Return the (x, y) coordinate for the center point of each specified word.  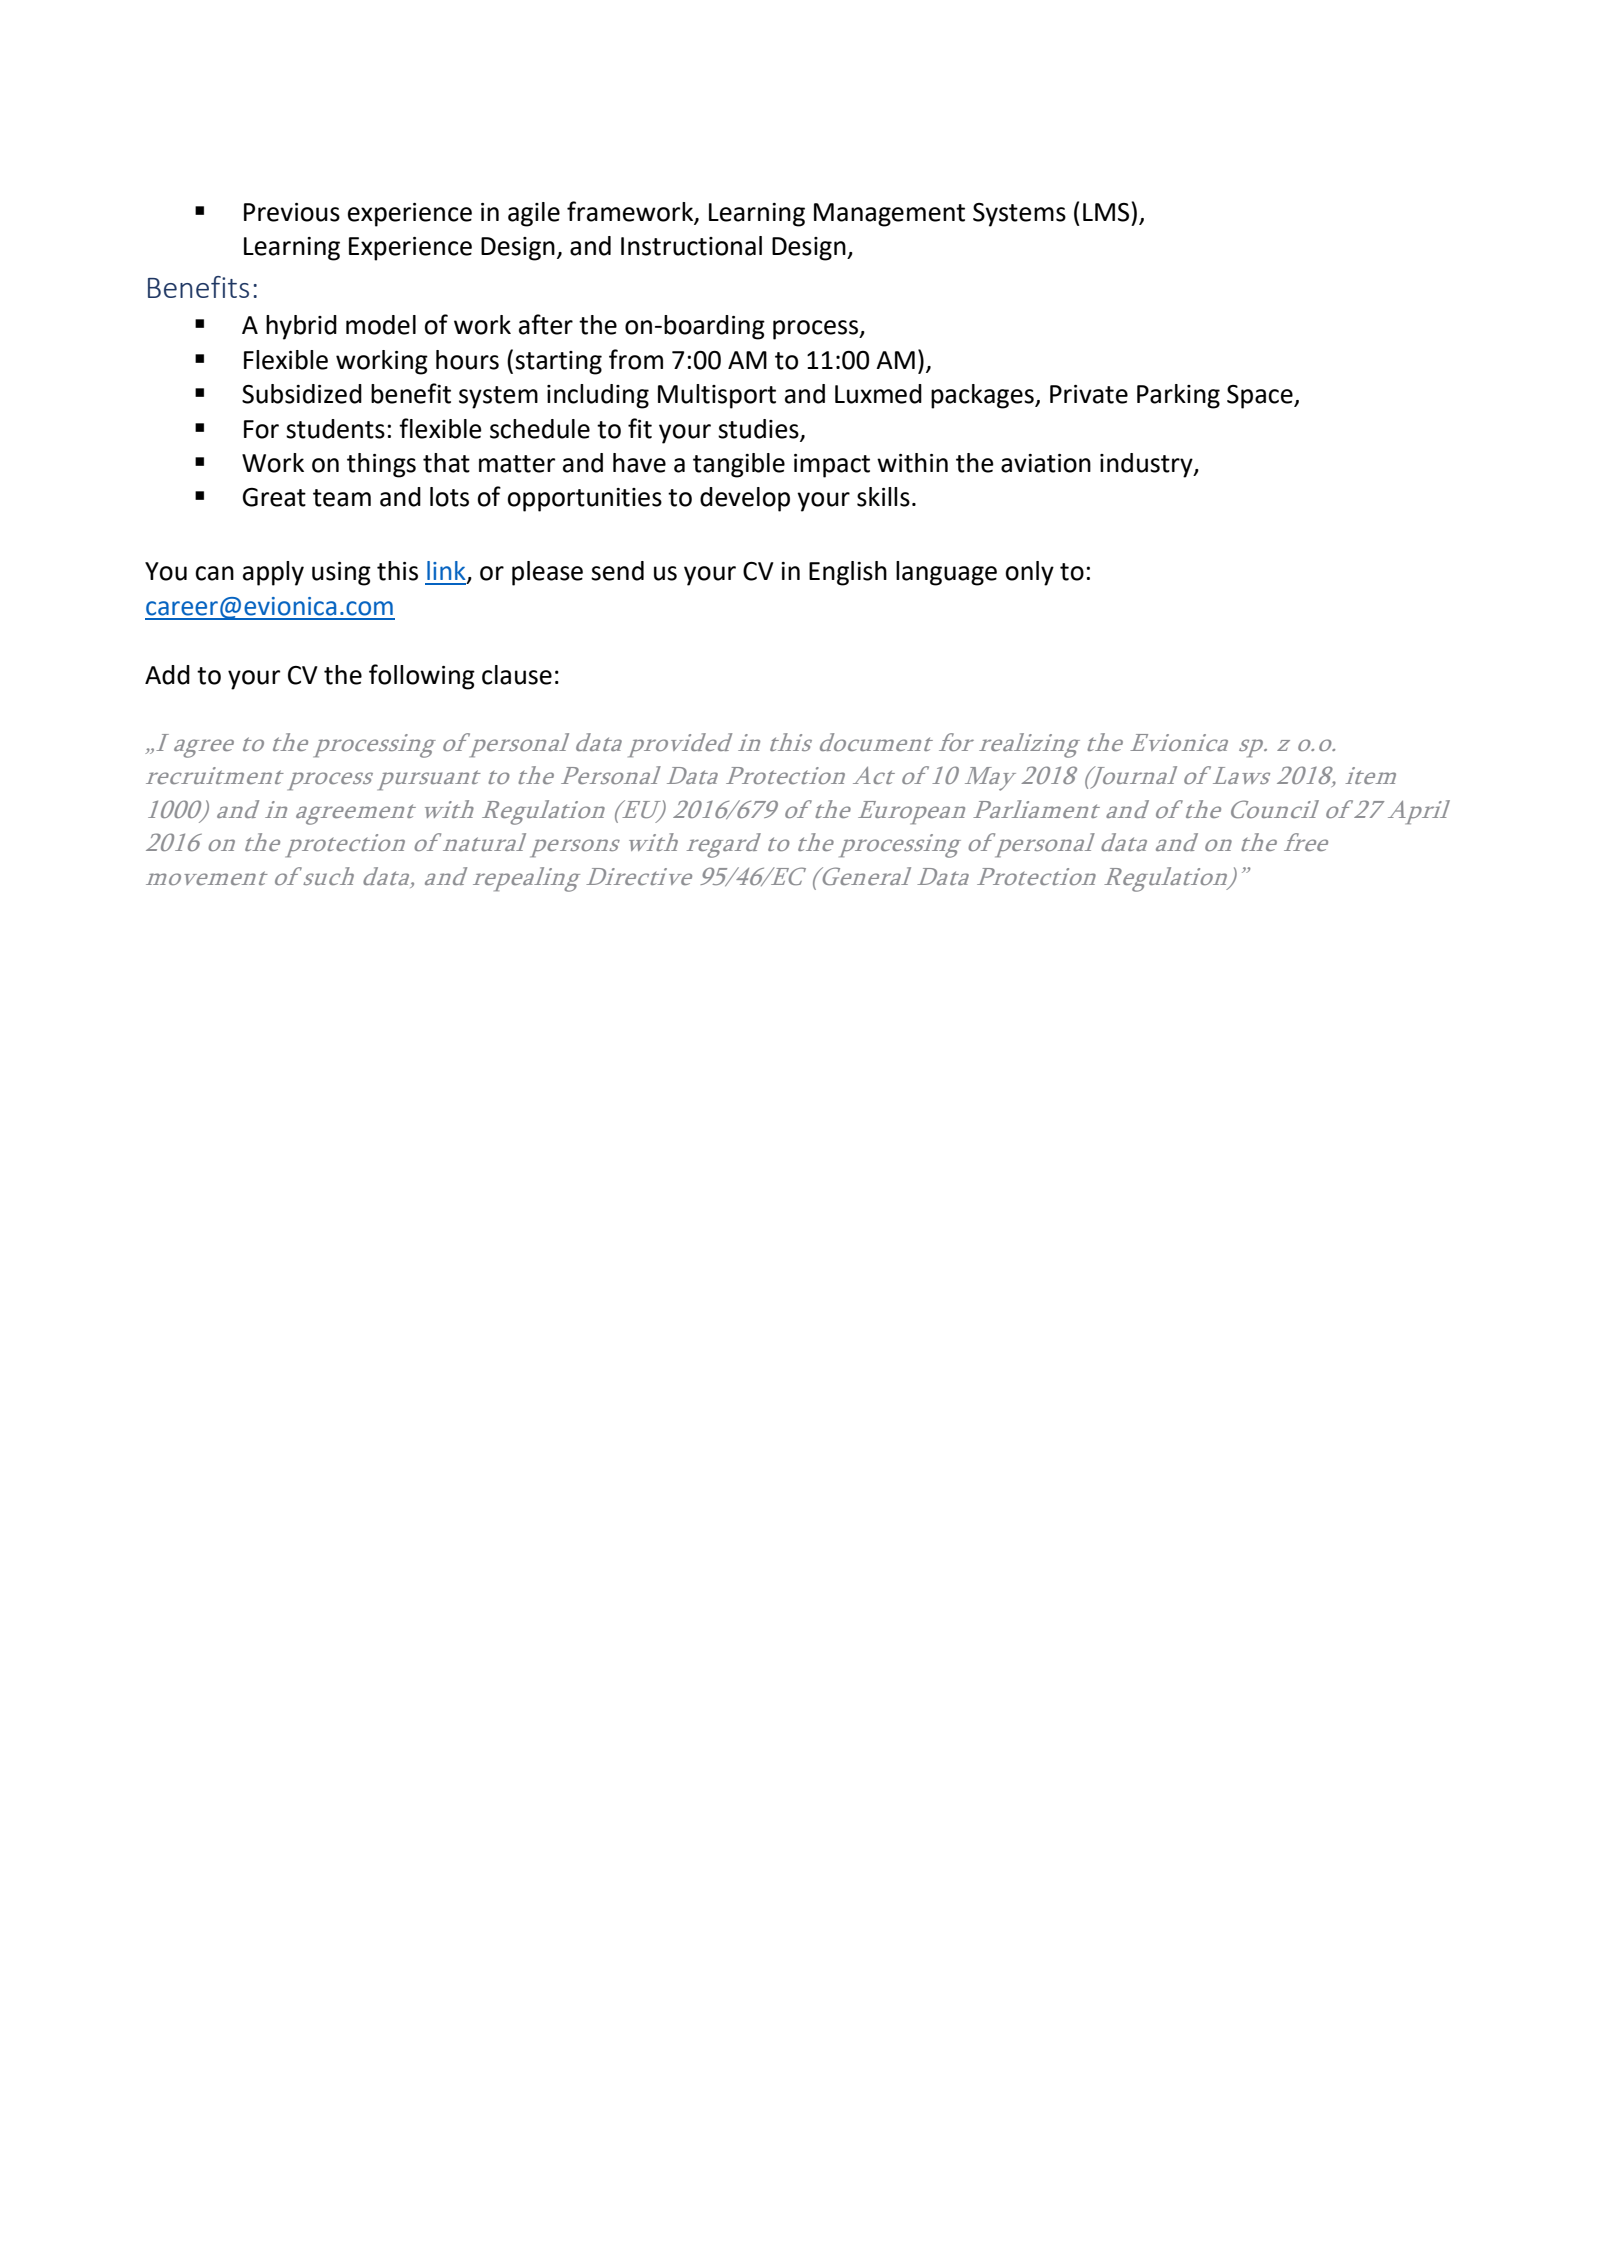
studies (758, 429)
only (1029, 573)
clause (517, 675)
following (422, 677)
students (335, 429)
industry (1147, 465)
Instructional (691, 246)
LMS (1107, 212)
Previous (292, 212)
